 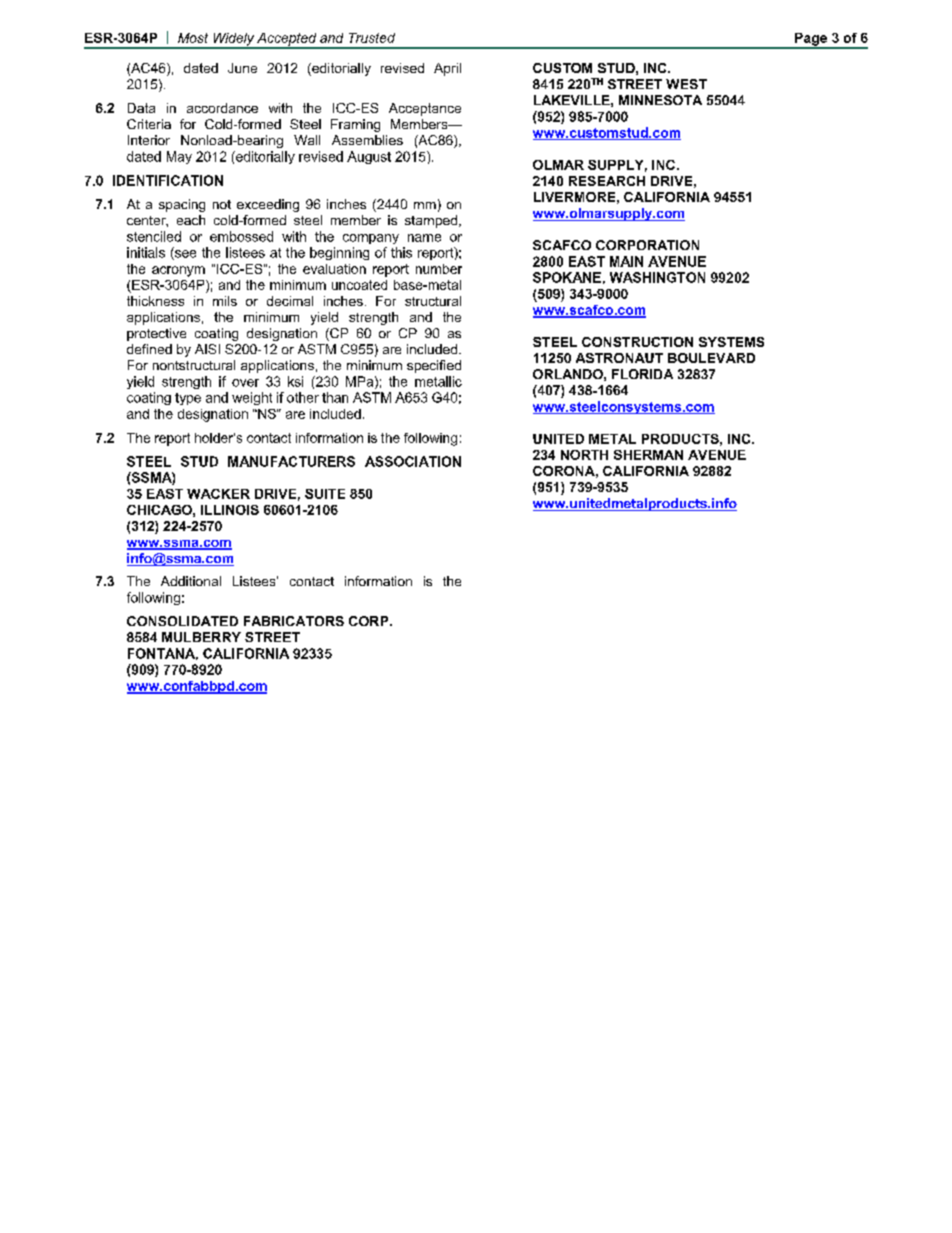 What do you see at coordinates (686, 84) in the page?
I see `WEST` at bounding box center [686, 84].
